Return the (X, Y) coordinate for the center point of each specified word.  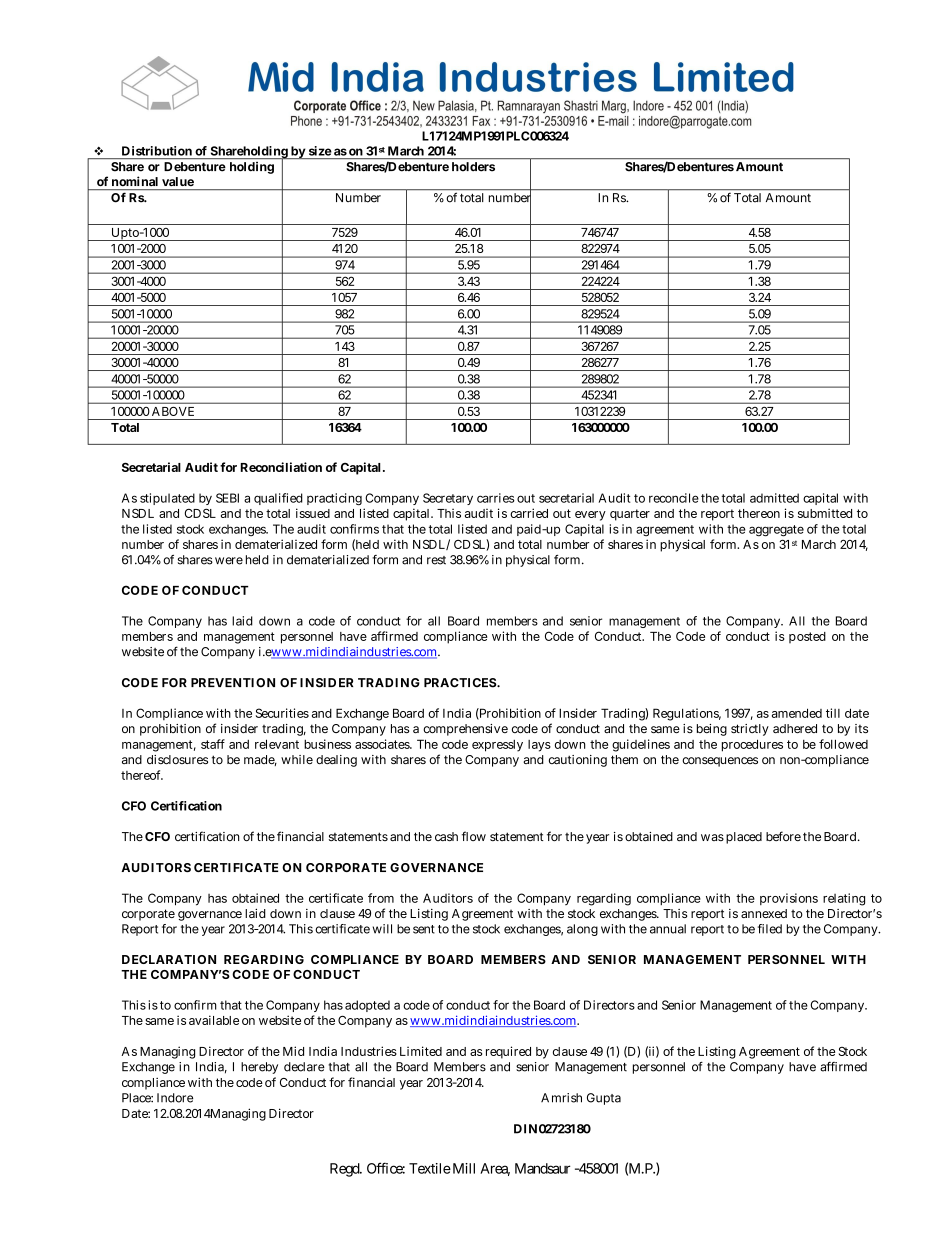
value (178, 181)
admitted (774, 498)
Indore (175, 1098)
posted (807, 637)
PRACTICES (461, 683)
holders (473, 166)
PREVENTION (233, 683)
